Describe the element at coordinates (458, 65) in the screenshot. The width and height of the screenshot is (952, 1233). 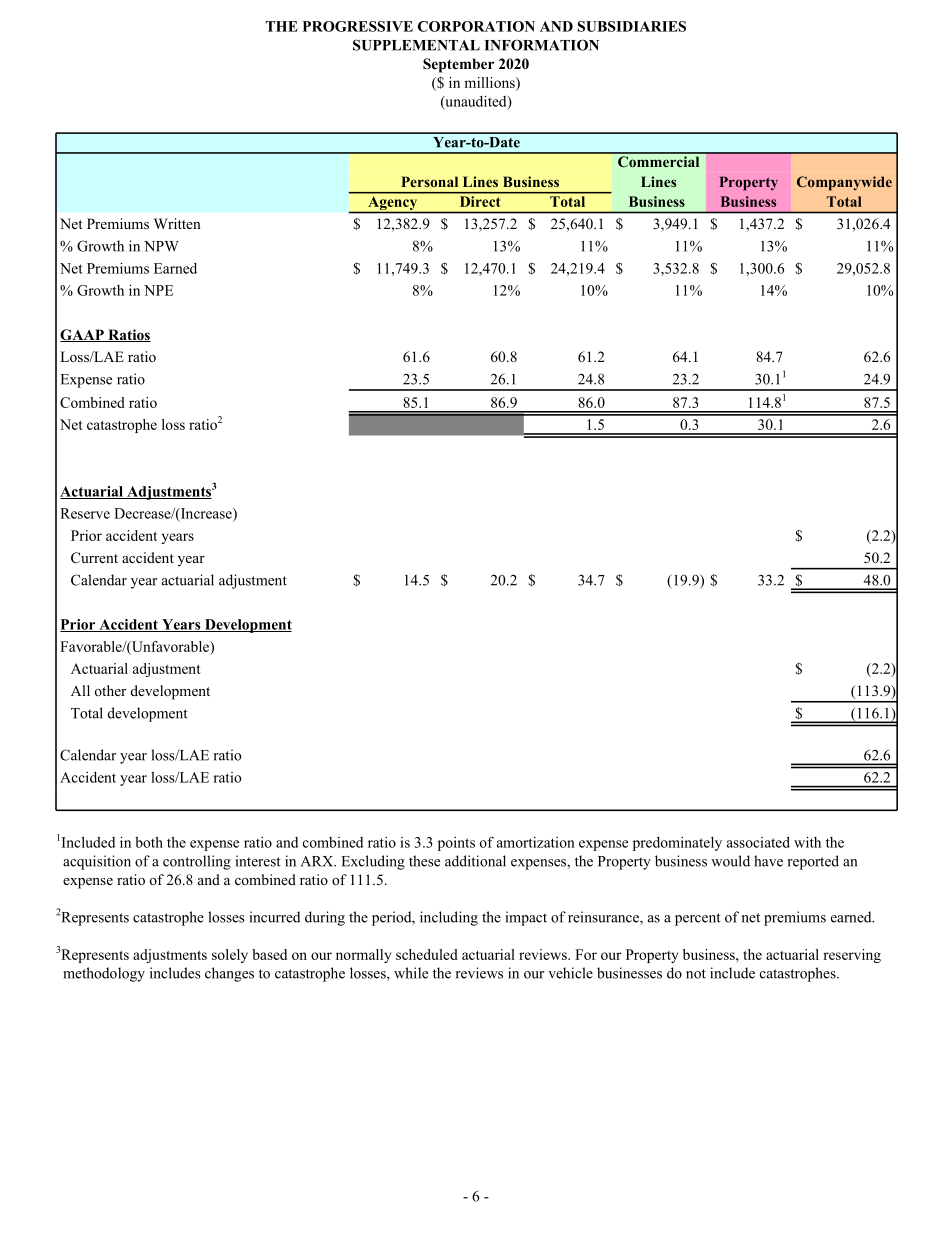
I see `September` at that location.
